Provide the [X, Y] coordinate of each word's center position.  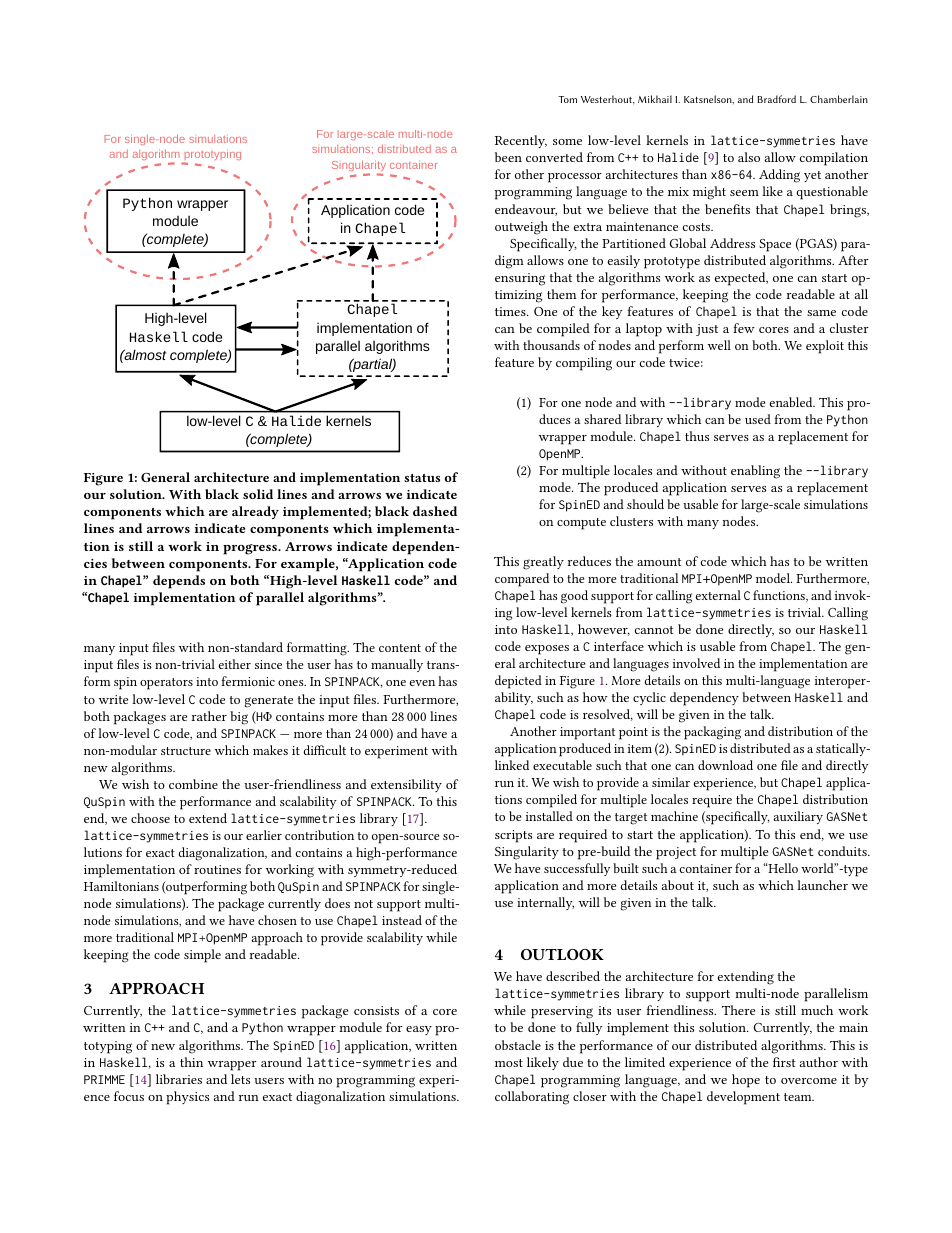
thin [191, 1062]
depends [179, 582]
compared [522, 580]
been [508, 157]
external [718, 595]
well [719, 345]
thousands [551, 345]
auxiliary [798, 817]
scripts [513, 836]
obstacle [518, 1045]
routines [217, 869]
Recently [521, 141]
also [749, 157]
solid [258, 494]
